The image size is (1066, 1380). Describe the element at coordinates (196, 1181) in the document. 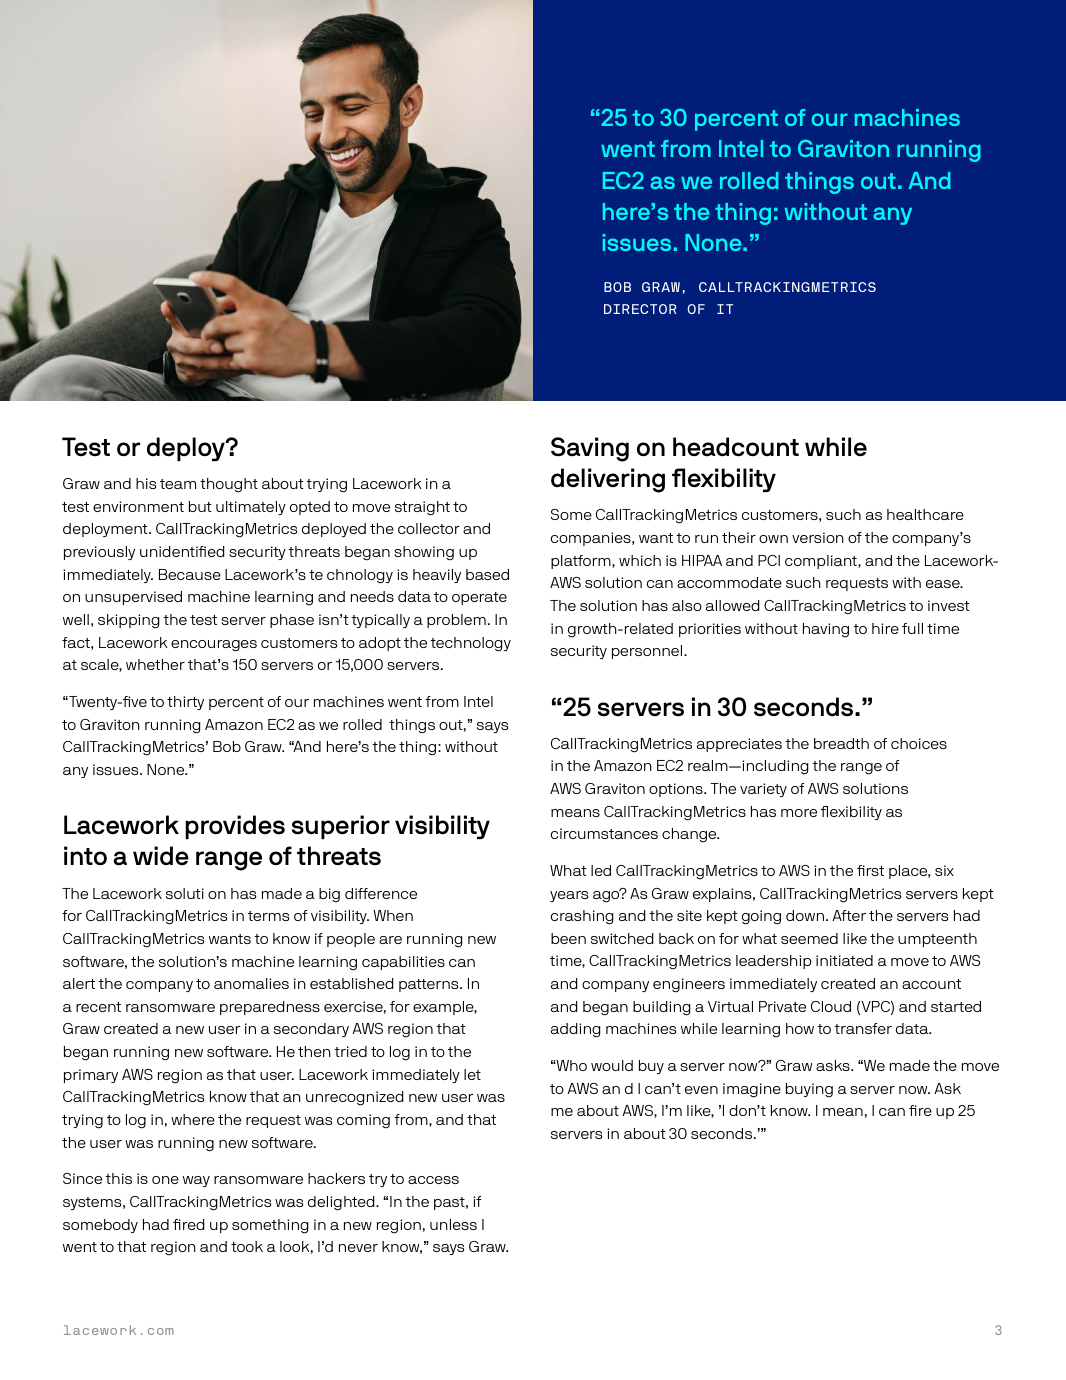

I see `way` at that location.
